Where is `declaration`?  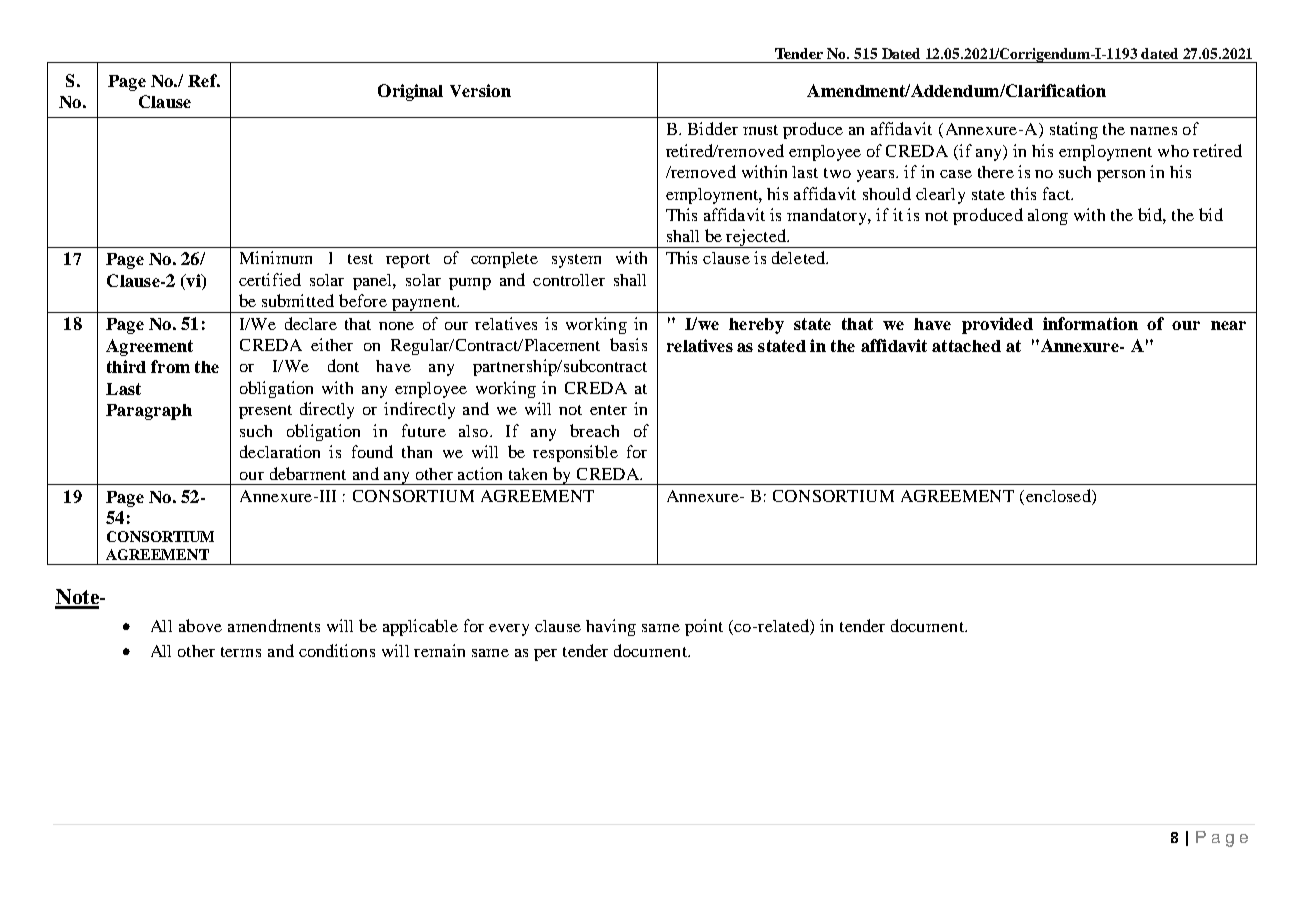 declaration is located at coordinates (280, 451).
